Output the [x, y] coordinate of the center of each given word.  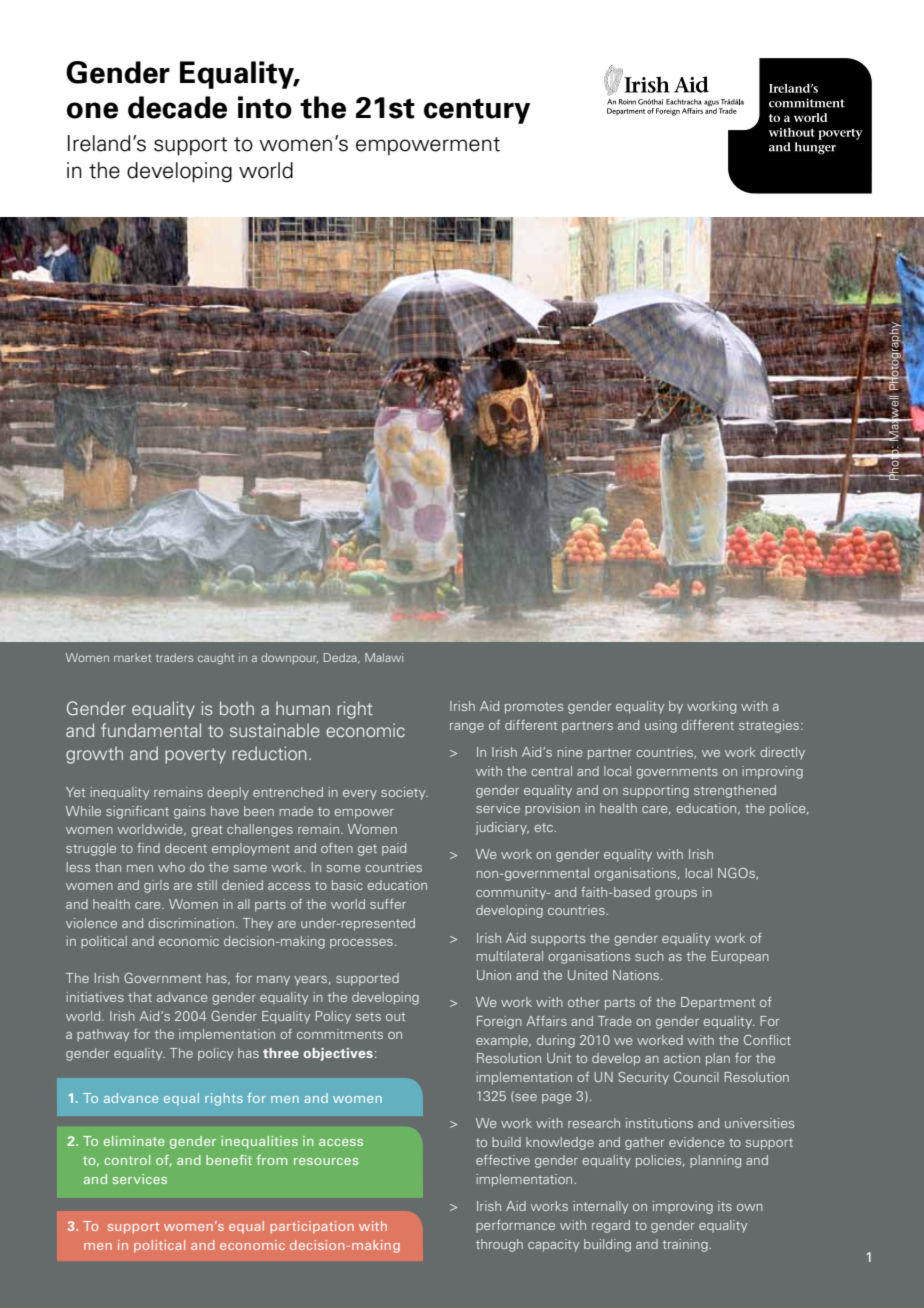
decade [177, 107]
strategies [770, 726]
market [132, 657]
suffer [388, 904]
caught [216, 659]
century [477, 111]
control [127, 1160]
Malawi [384, 657]
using [661, 726]
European [740, 957]
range [467, 728]
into [265, 107]
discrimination [191, 923]
